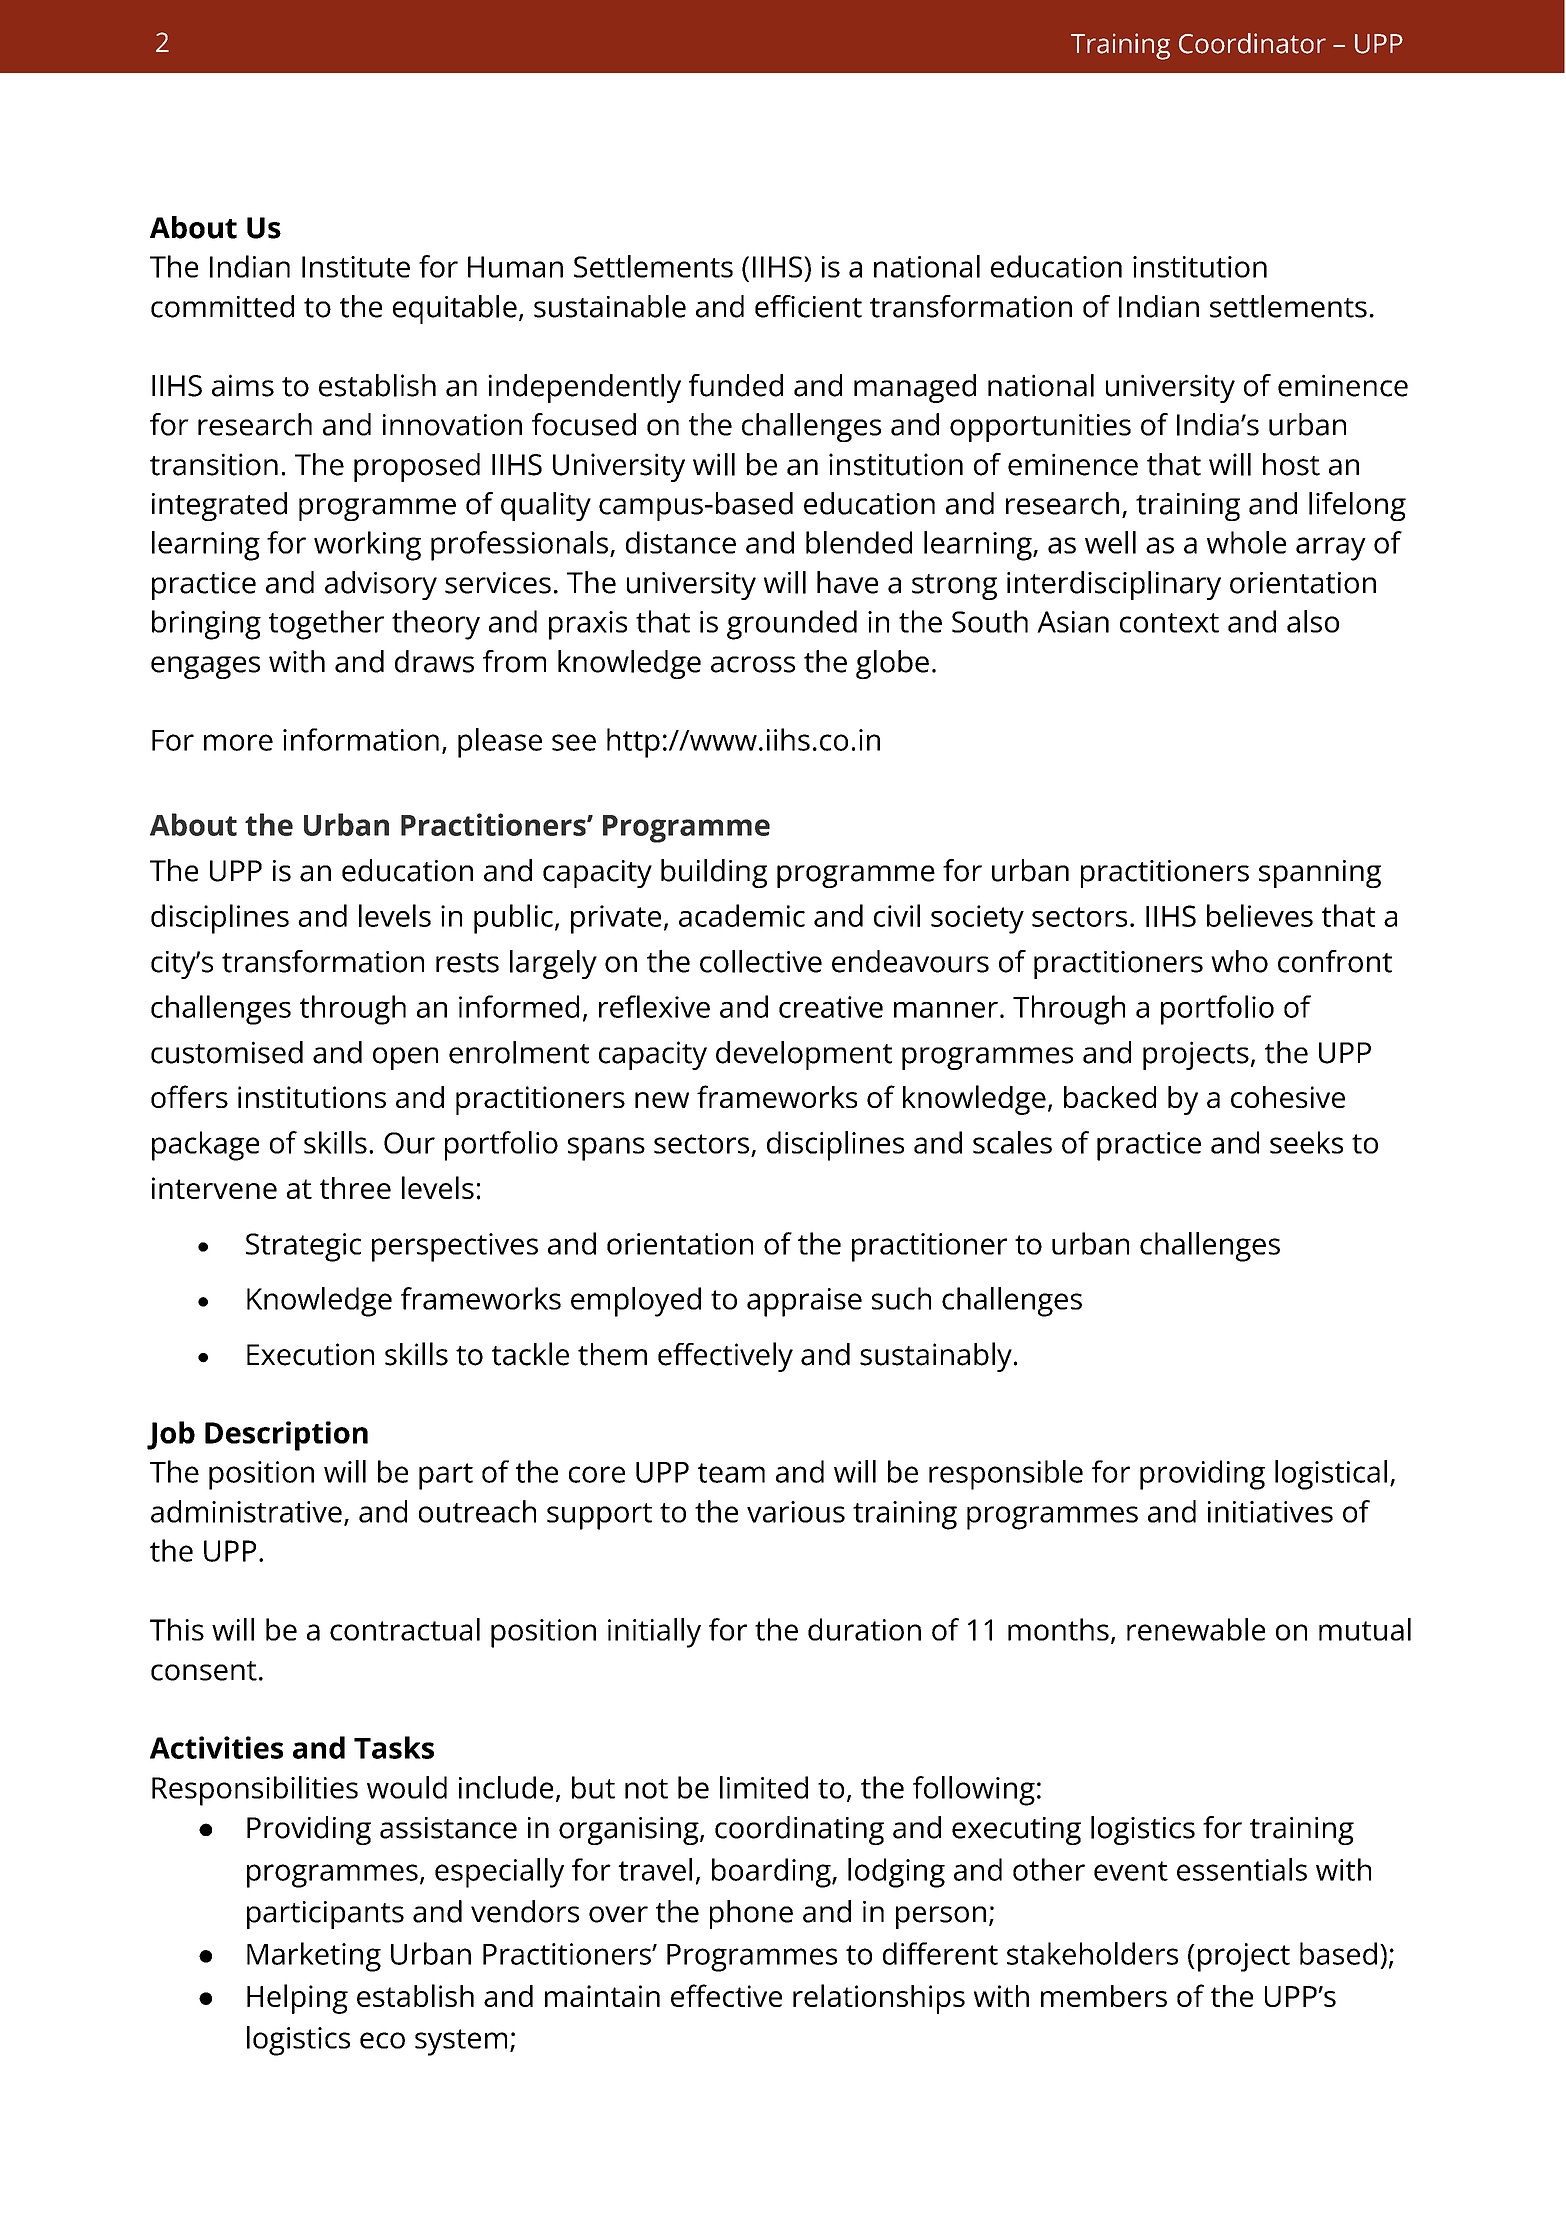  Describe the element at coordinates (1104, 1996) in the page. I see `members` at that location.
